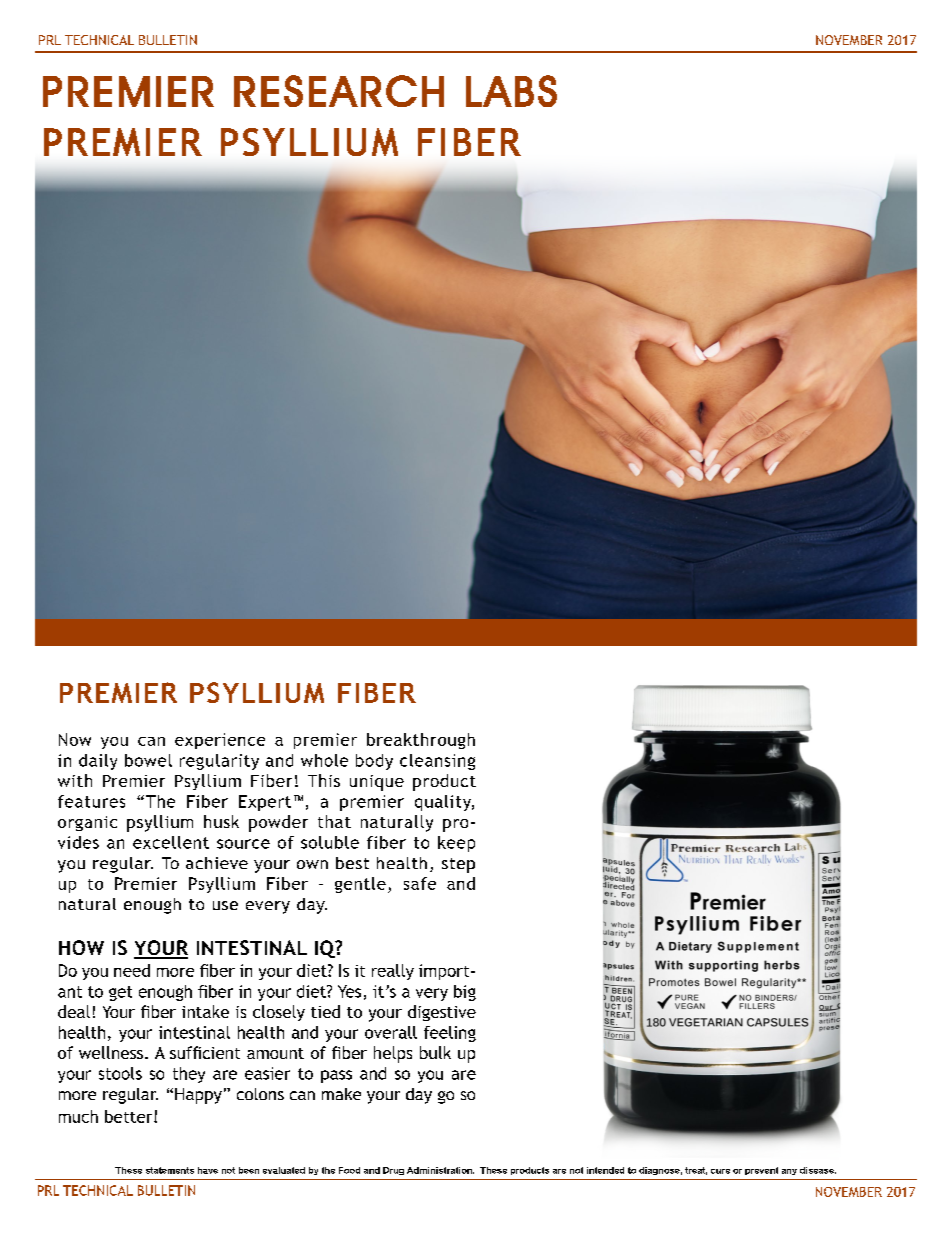 Image resolution: width=952 pixels, height=1233 pixels. What do you see at coordinates (442, 1013) in the screenshot?
I see `digestive` at bounding box center [442, 1013].
